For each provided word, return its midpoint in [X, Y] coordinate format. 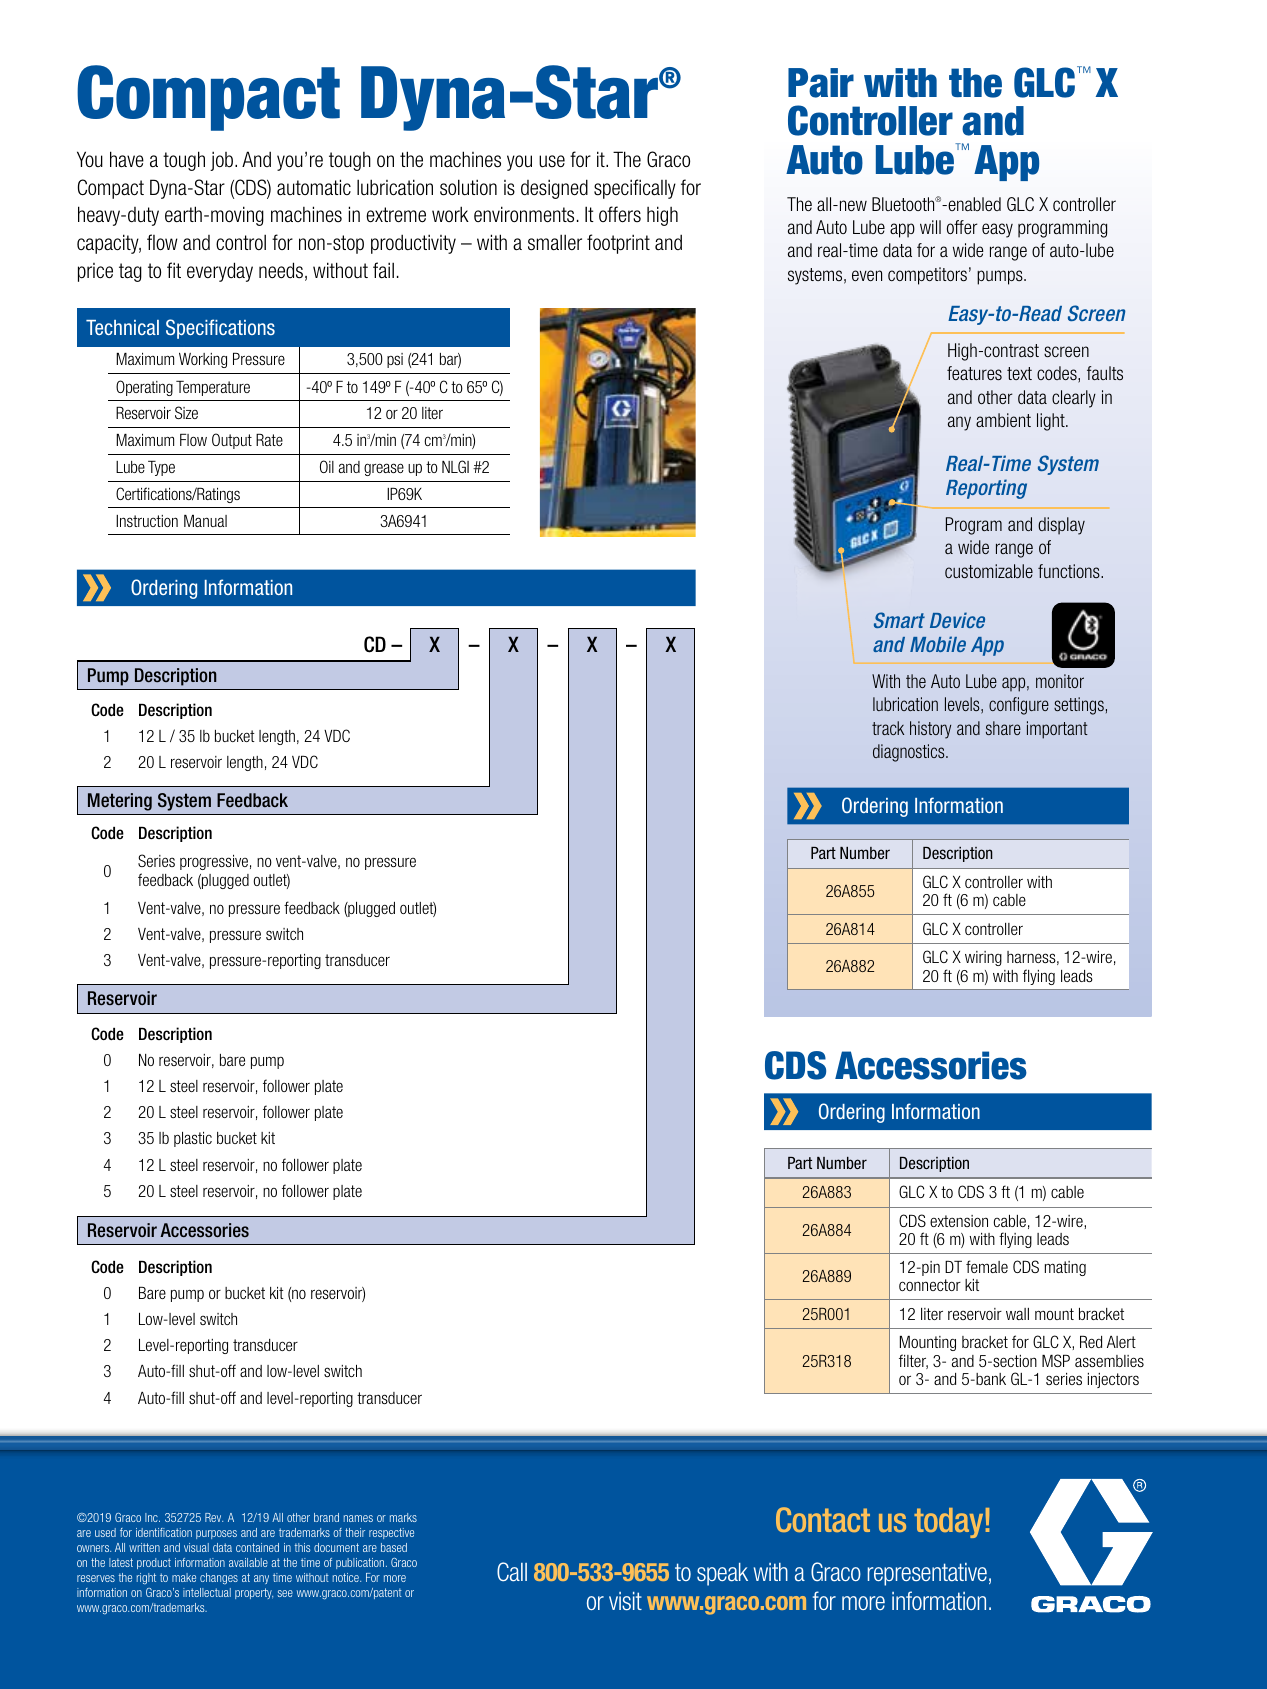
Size [186, 412]
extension [959, 1221]
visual [196, 1547]
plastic [193, 1139]
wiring [983, 958]
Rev [214, 1517]
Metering [120, 802]
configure [1019, 706]
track [888, 728]
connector [930, 1285]
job [223, 161]
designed [554, 189]
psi [395, 360]
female [987, 1266]
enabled [973, 204]
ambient [1003, 420]
